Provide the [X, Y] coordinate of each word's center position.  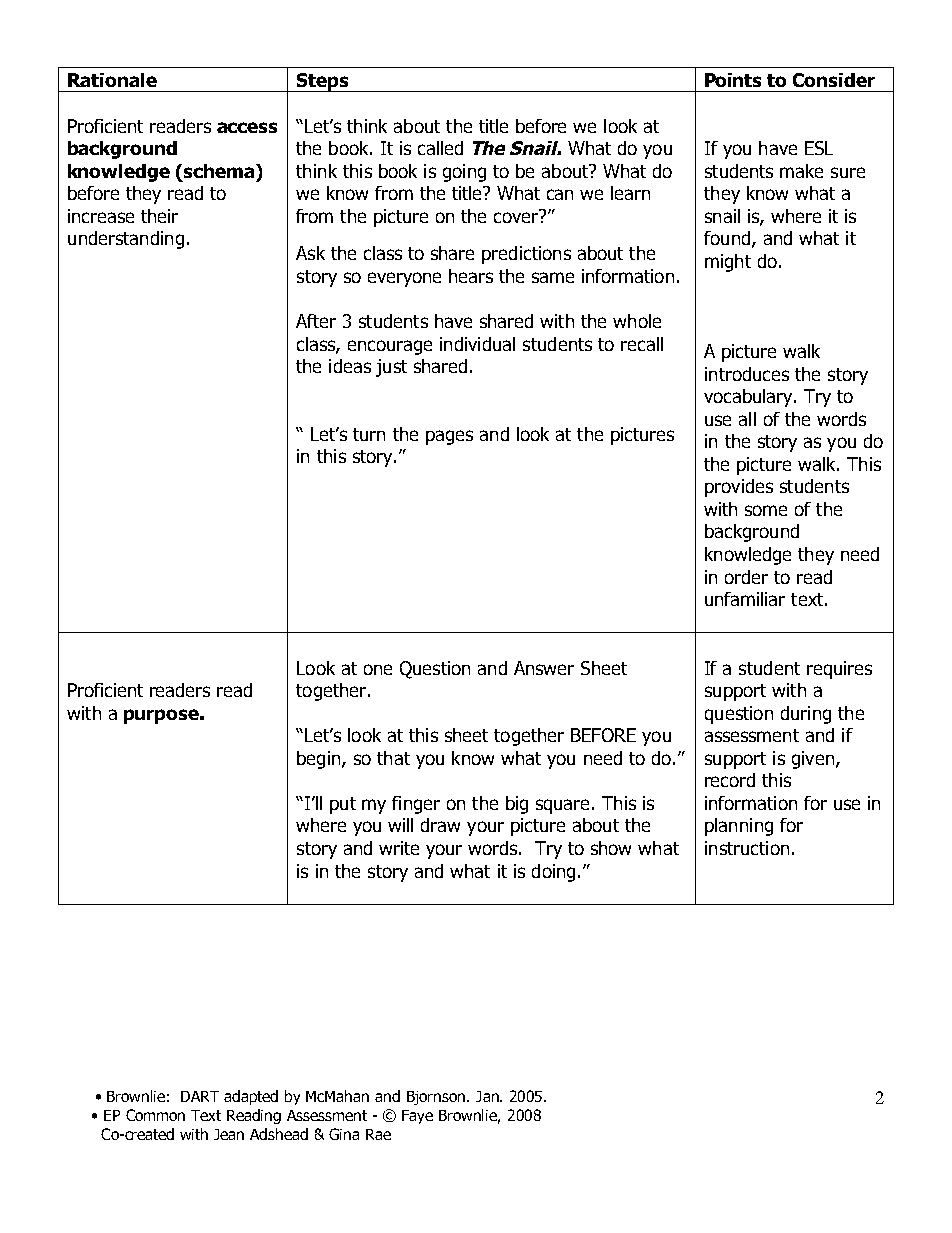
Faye [417, 1117]
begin [320, 760]
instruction [747, 848]
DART [200, 1096]
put [343, 805]
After [316, 321]
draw [440, 825]
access [247, 127]
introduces [747, 374]
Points [733, 80]
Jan [488, 1096]
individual [477, 344]
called [440, 148]
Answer [544, 668]
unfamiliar [745, 599]
